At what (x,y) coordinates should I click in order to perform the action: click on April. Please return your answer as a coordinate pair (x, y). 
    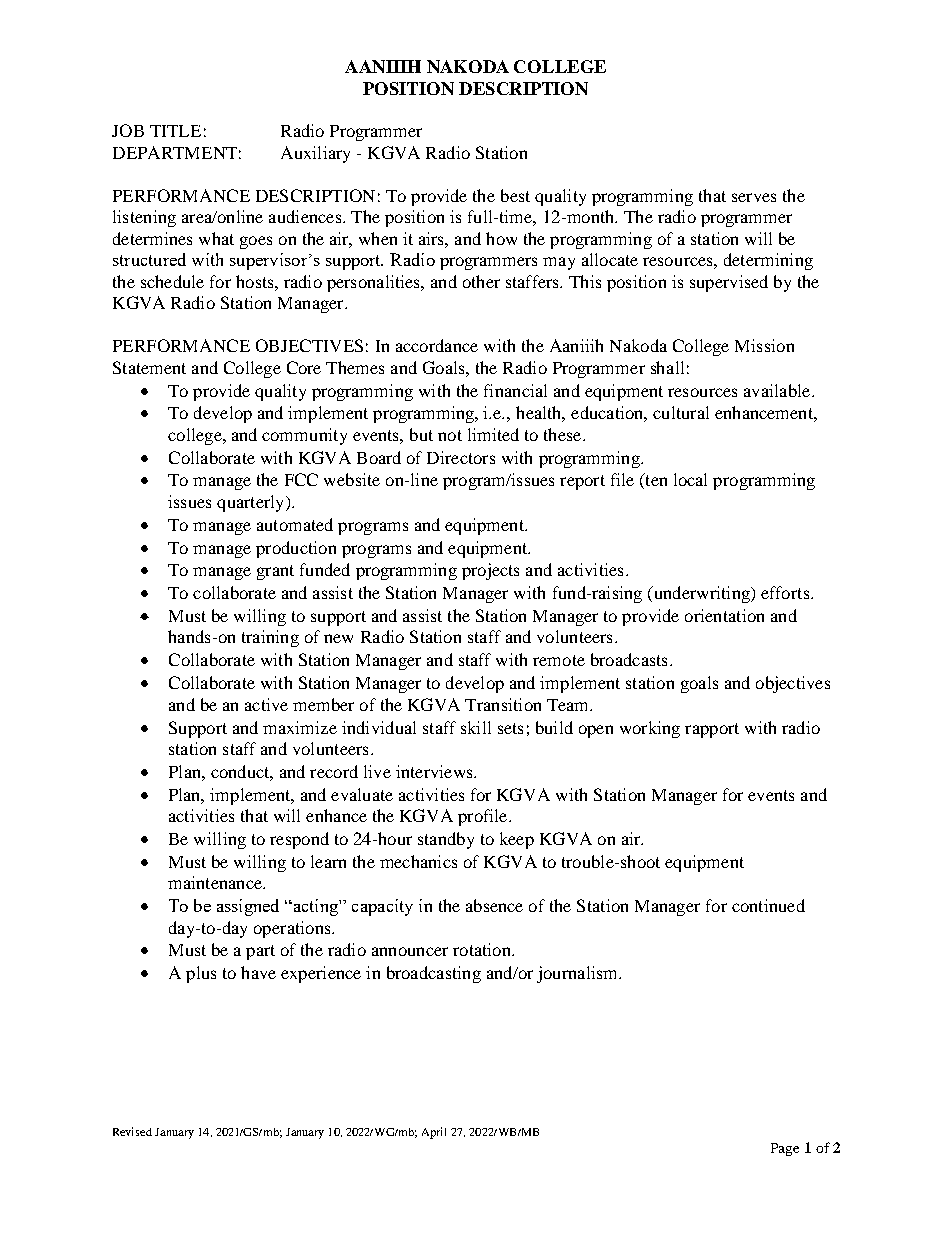
    Looking at the image, I should click on (434, 1133).
